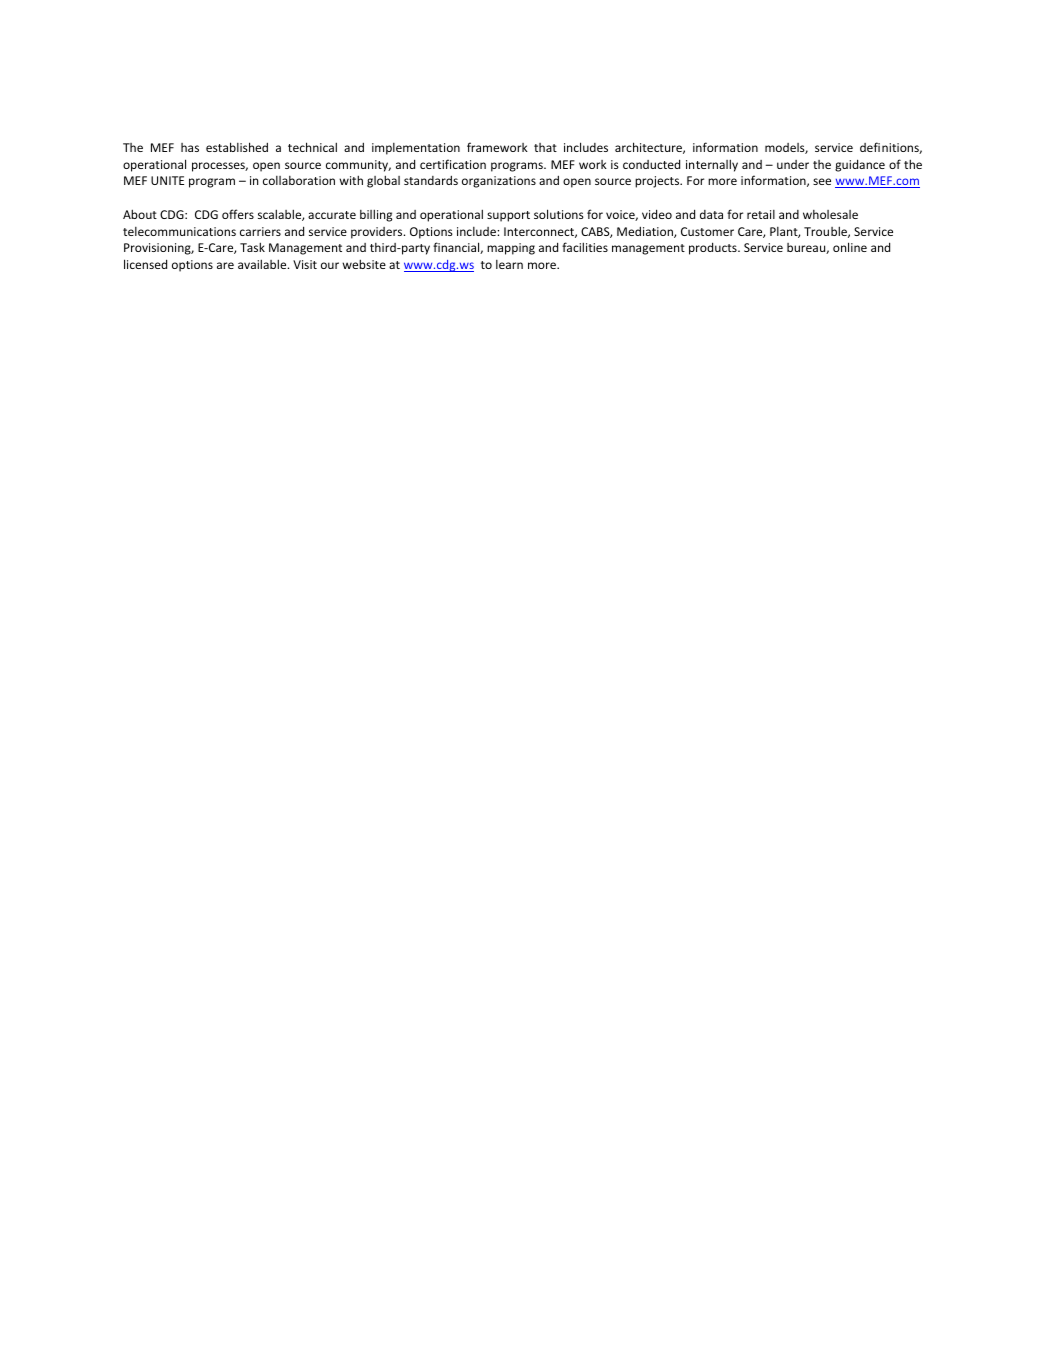 Image resolution: width=1046 pixels, height=1353 pixels. Describe the element at coordinates (237, 147) in the screenshot. I see `established` at that location.
